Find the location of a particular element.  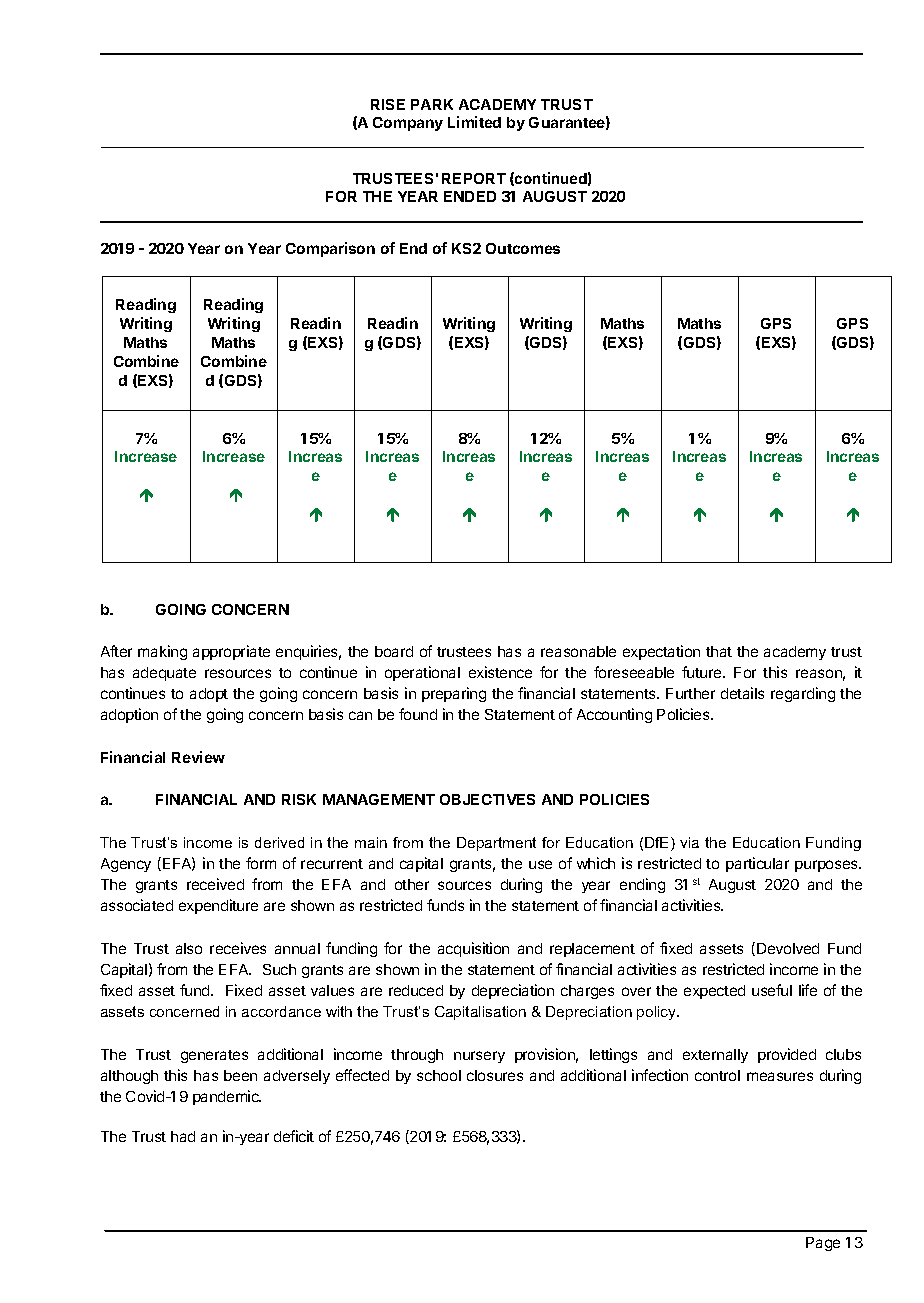

appropriate is located at coordinates (231, 652).
